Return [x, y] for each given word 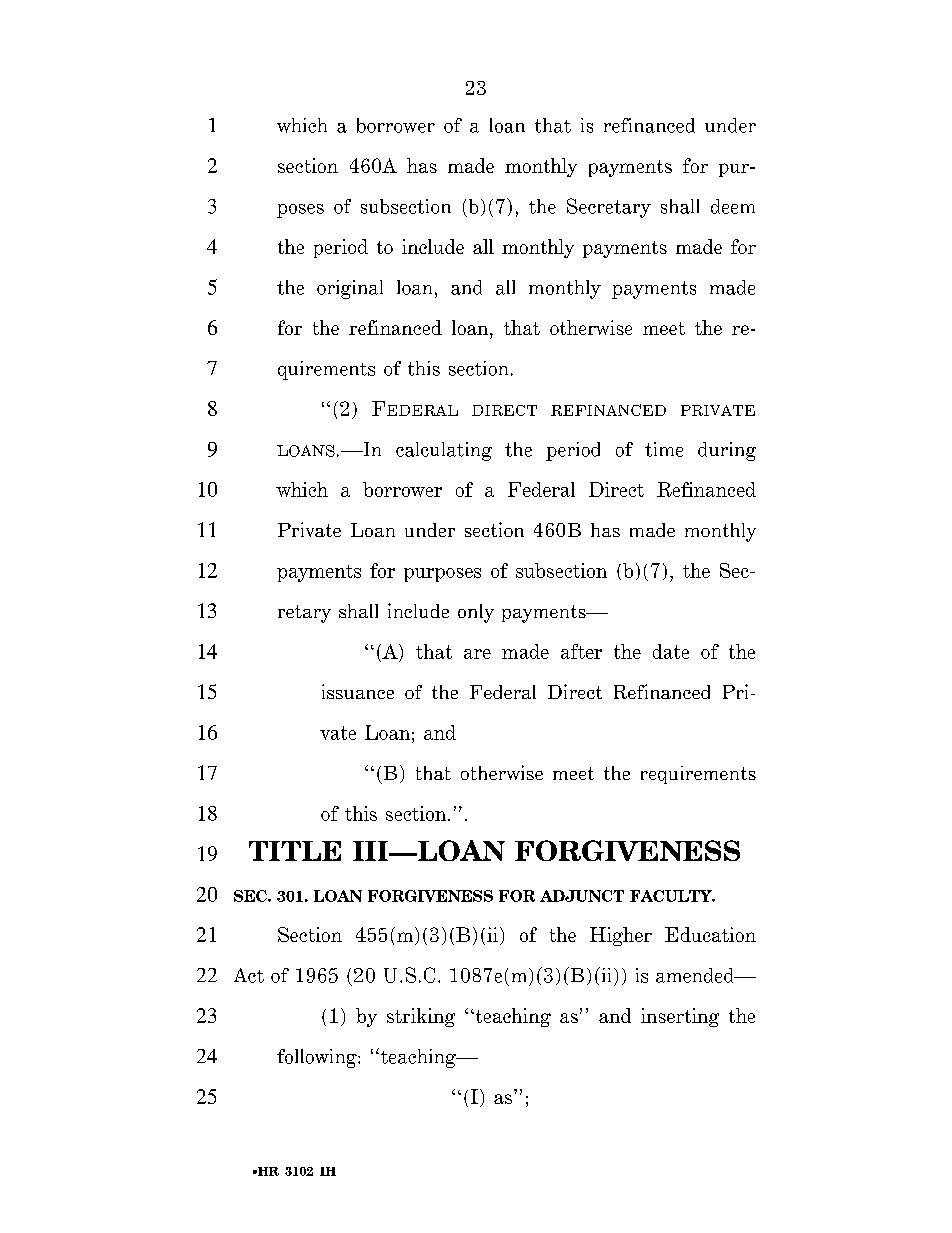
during [727, 451]
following [318, 1058]
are [477, 654]
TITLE [295, 851]
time [664, 449]
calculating [444, 451]
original [350, 289]
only [476, 613]
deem [733, 206]
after [581, 651]
